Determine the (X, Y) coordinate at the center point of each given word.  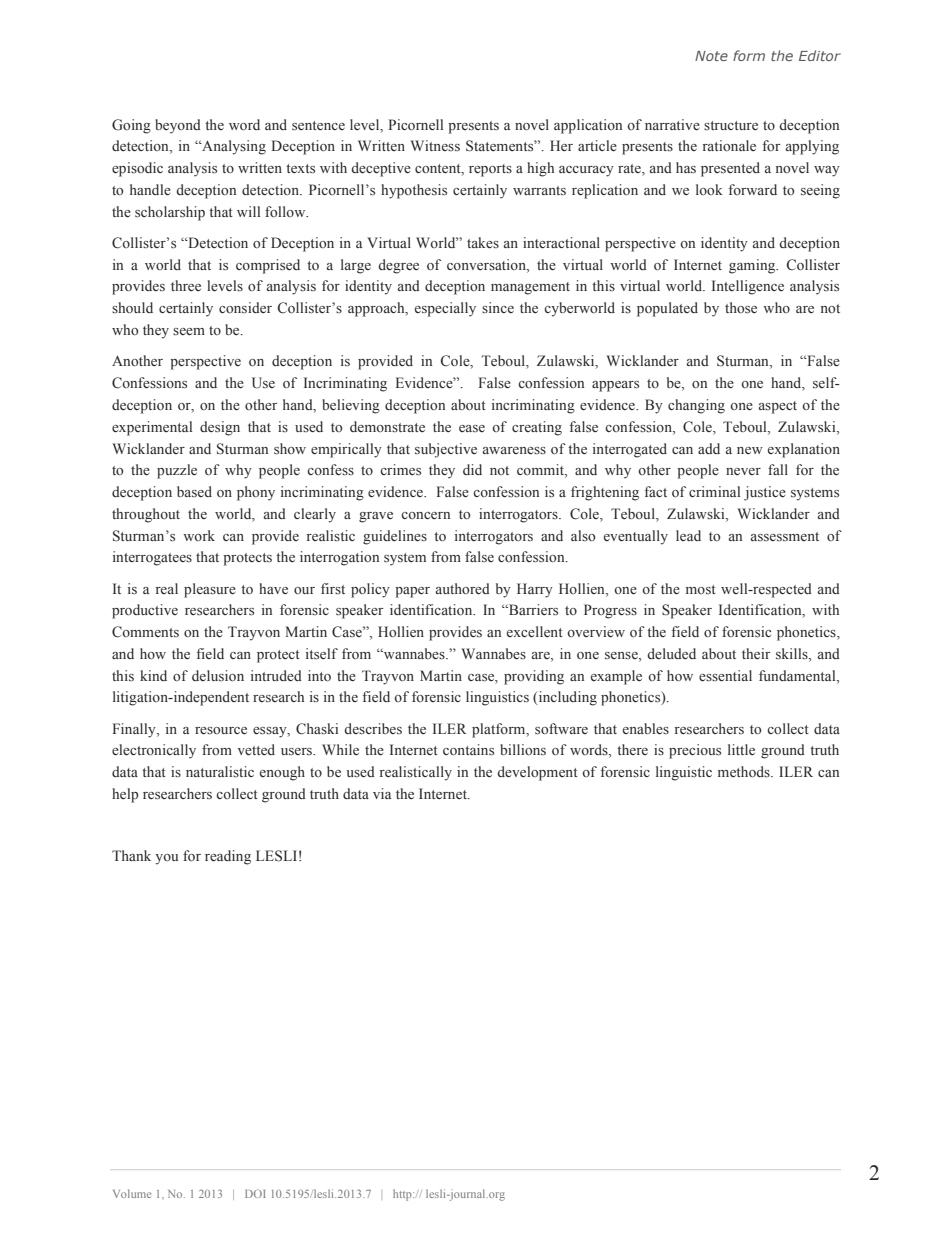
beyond (178, 126)
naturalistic (220, 771)
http (403, 1195)
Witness (435, 145)
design (220, 428)
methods (745, 771)
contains (468, 750)
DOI (255, 1193)
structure (731, 125)
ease (472, 428)
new (750, 450)
